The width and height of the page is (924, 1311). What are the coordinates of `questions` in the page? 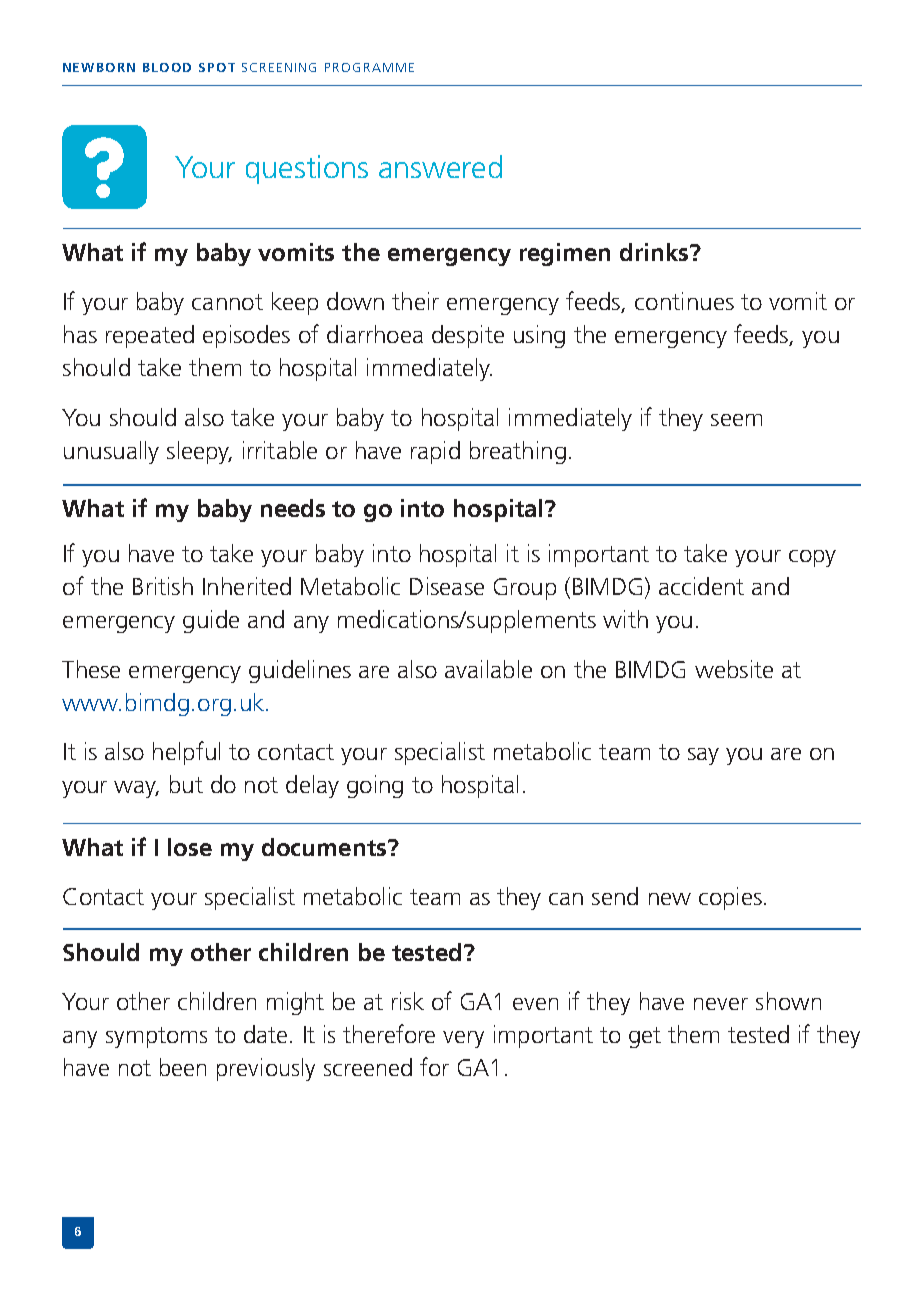 It's located at (307, 169).
